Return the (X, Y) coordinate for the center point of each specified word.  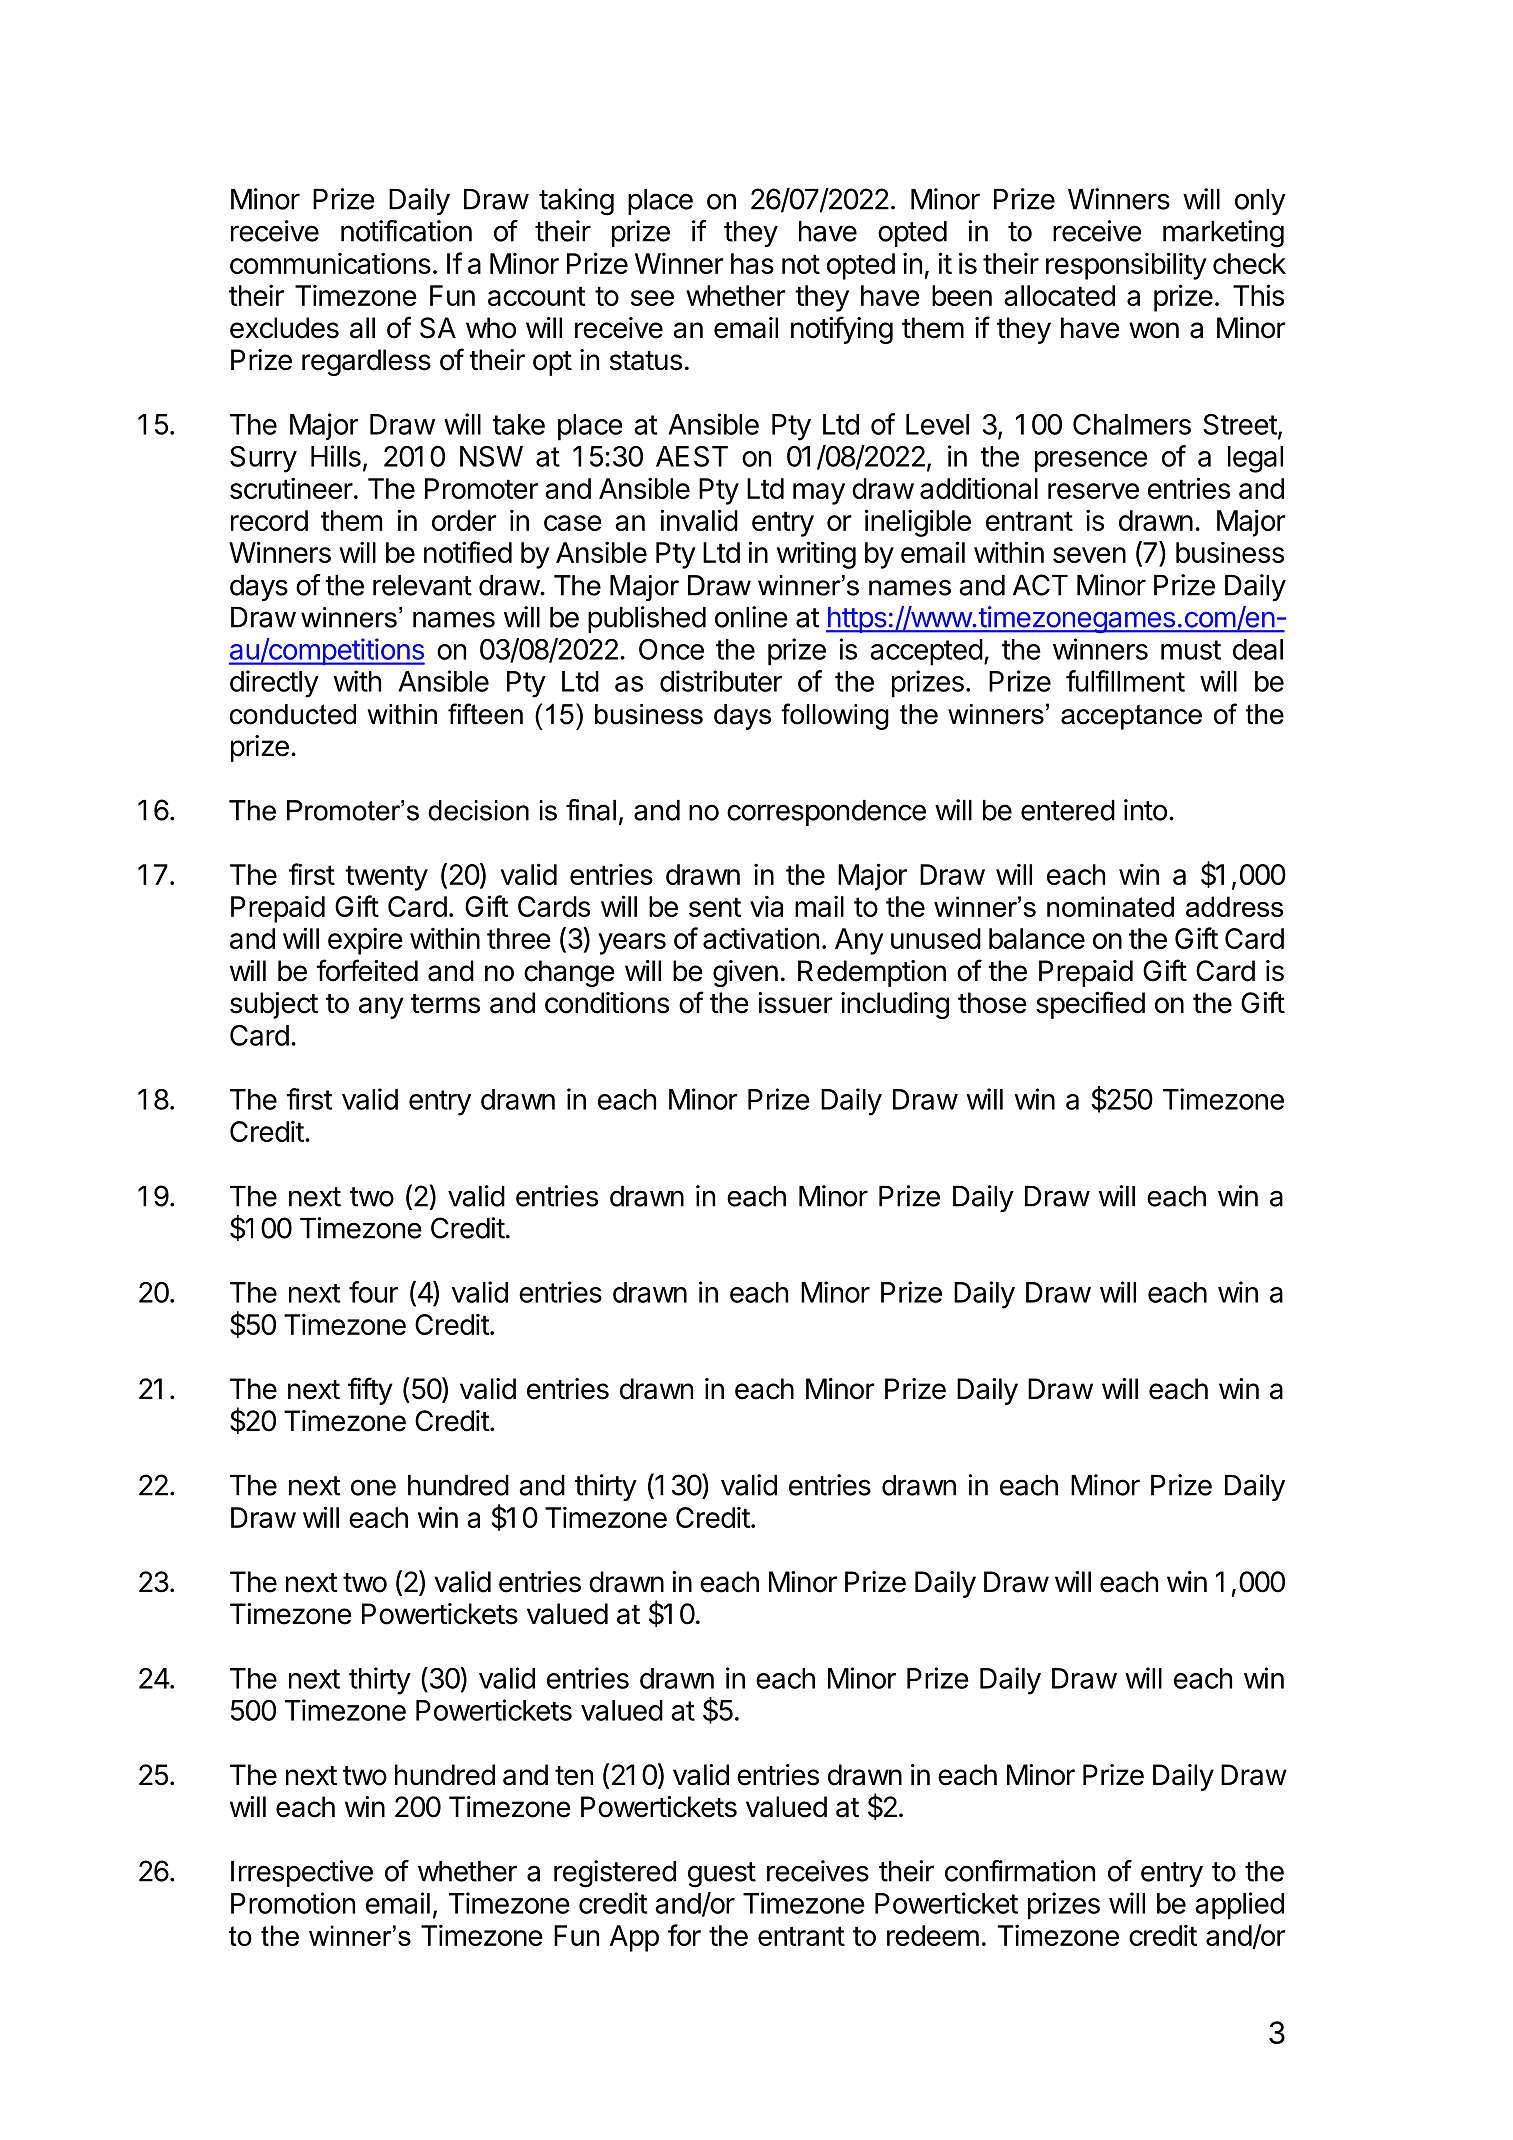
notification (406, 231)
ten (574, 1776)
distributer (721, 681)
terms (445, 1004)
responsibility (1126, 266)
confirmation (1020, 1871)
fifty (370, 1391)
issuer (795, 1003)
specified (1090, 1005)
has (752, 263)
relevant (422, 585)
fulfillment (1125, 681)
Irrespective (302, 1873)
